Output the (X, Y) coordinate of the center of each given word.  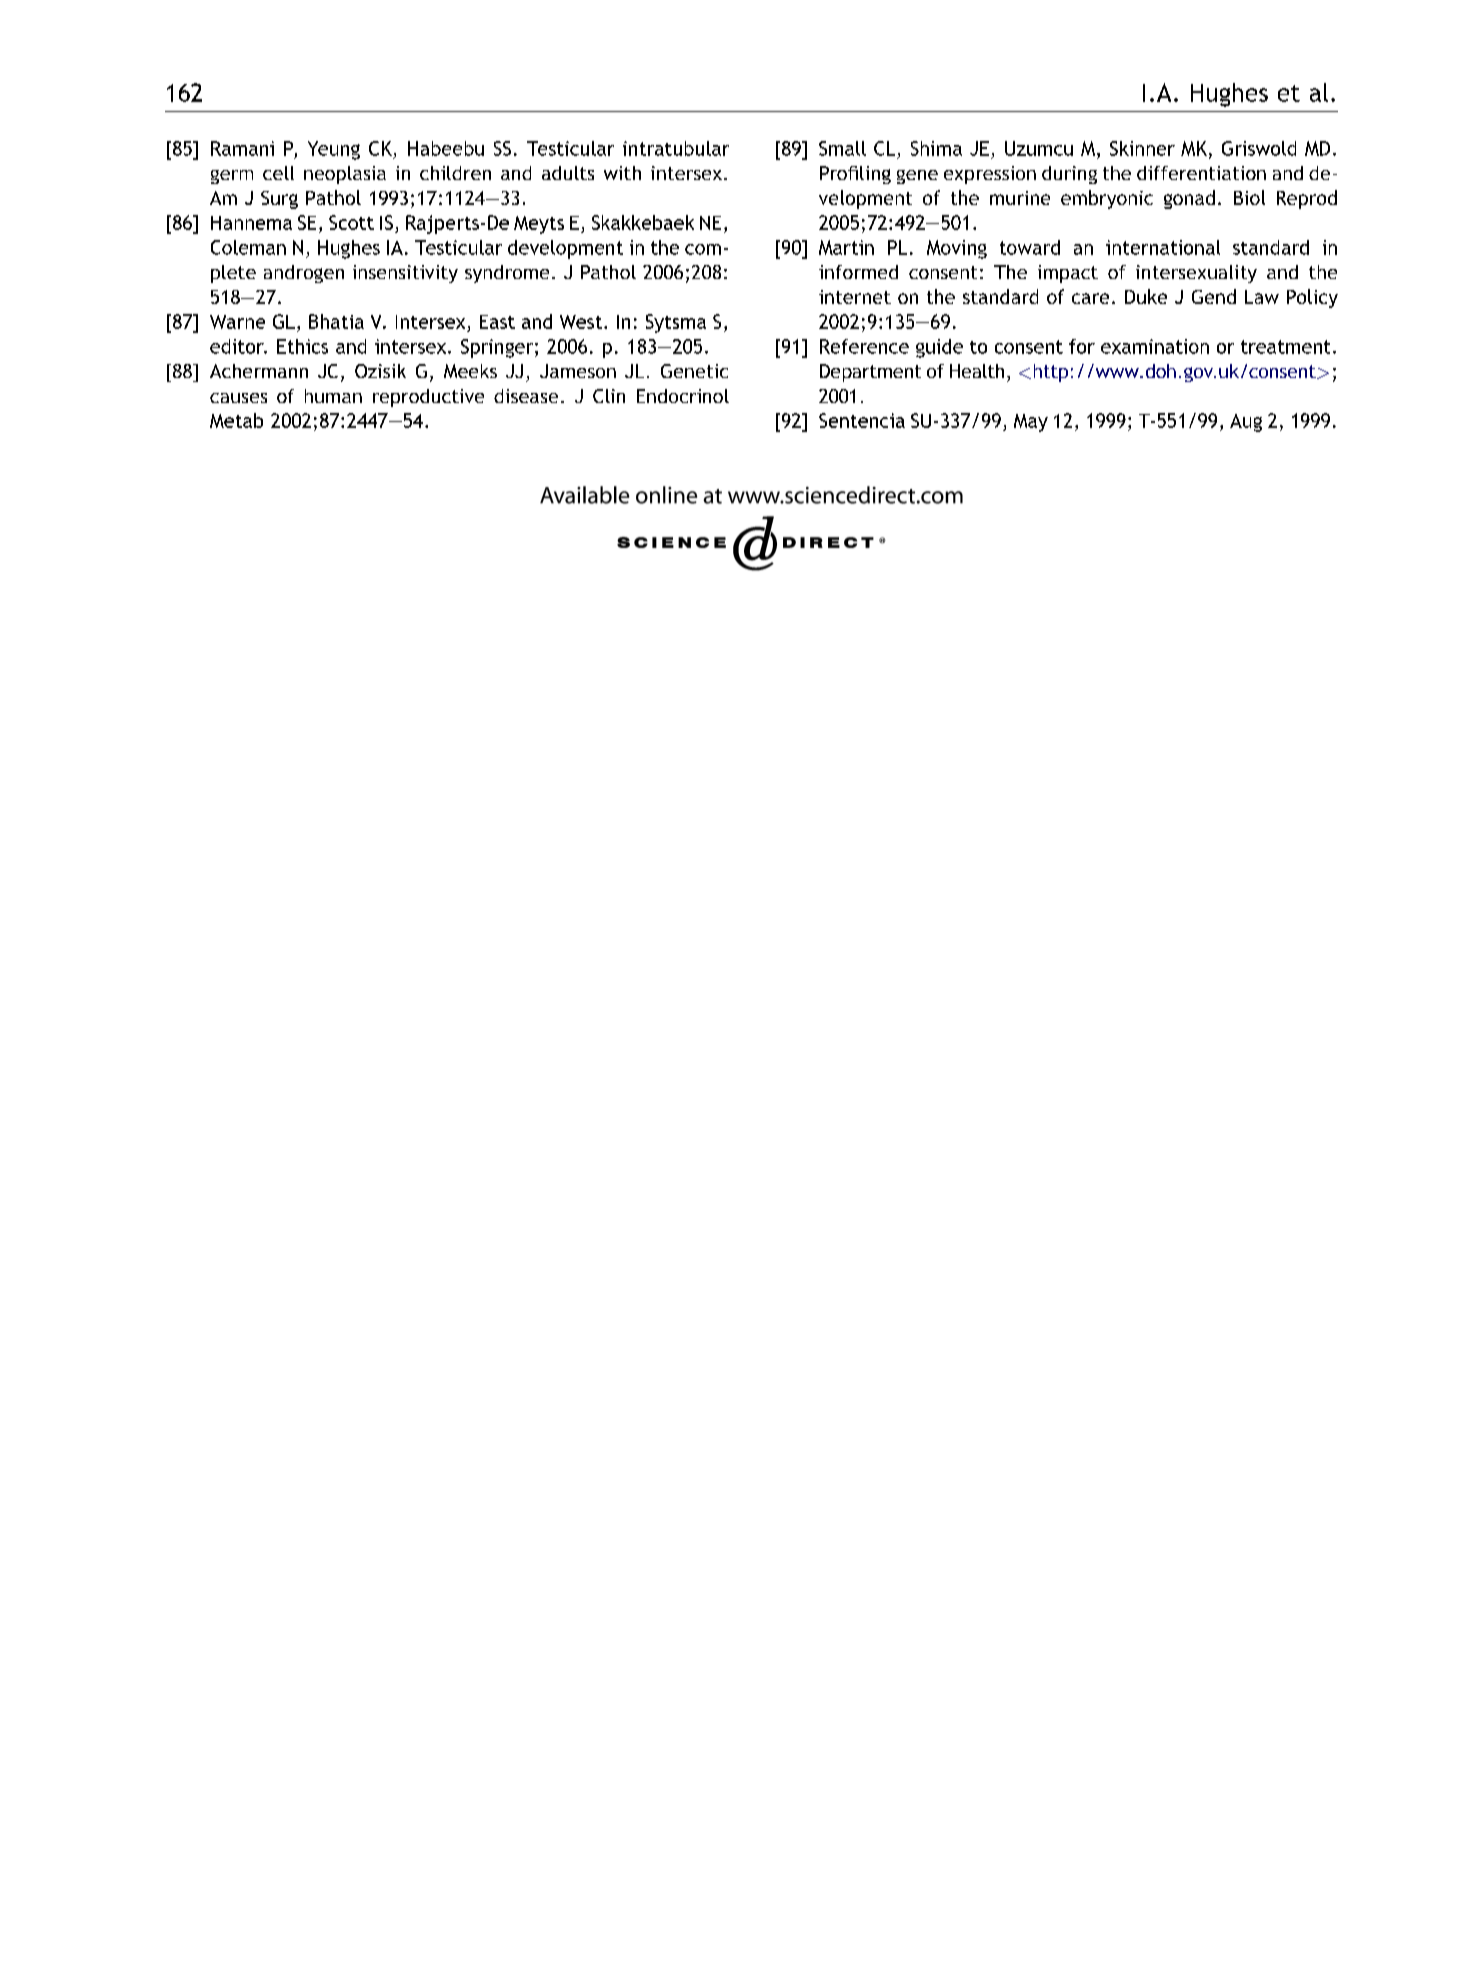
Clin (609, 396)
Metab (236, 420)
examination (1155, 346)
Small (842, 148)
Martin (846, 247)
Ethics (302, 346)
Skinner (1142, 148)
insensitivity (405, 274)
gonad (1189, 199)
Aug (1246, 423)
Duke (1146, 296)
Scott (351, 222)
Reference (864, 346)
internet (855, 297)
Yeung (334, 150)
